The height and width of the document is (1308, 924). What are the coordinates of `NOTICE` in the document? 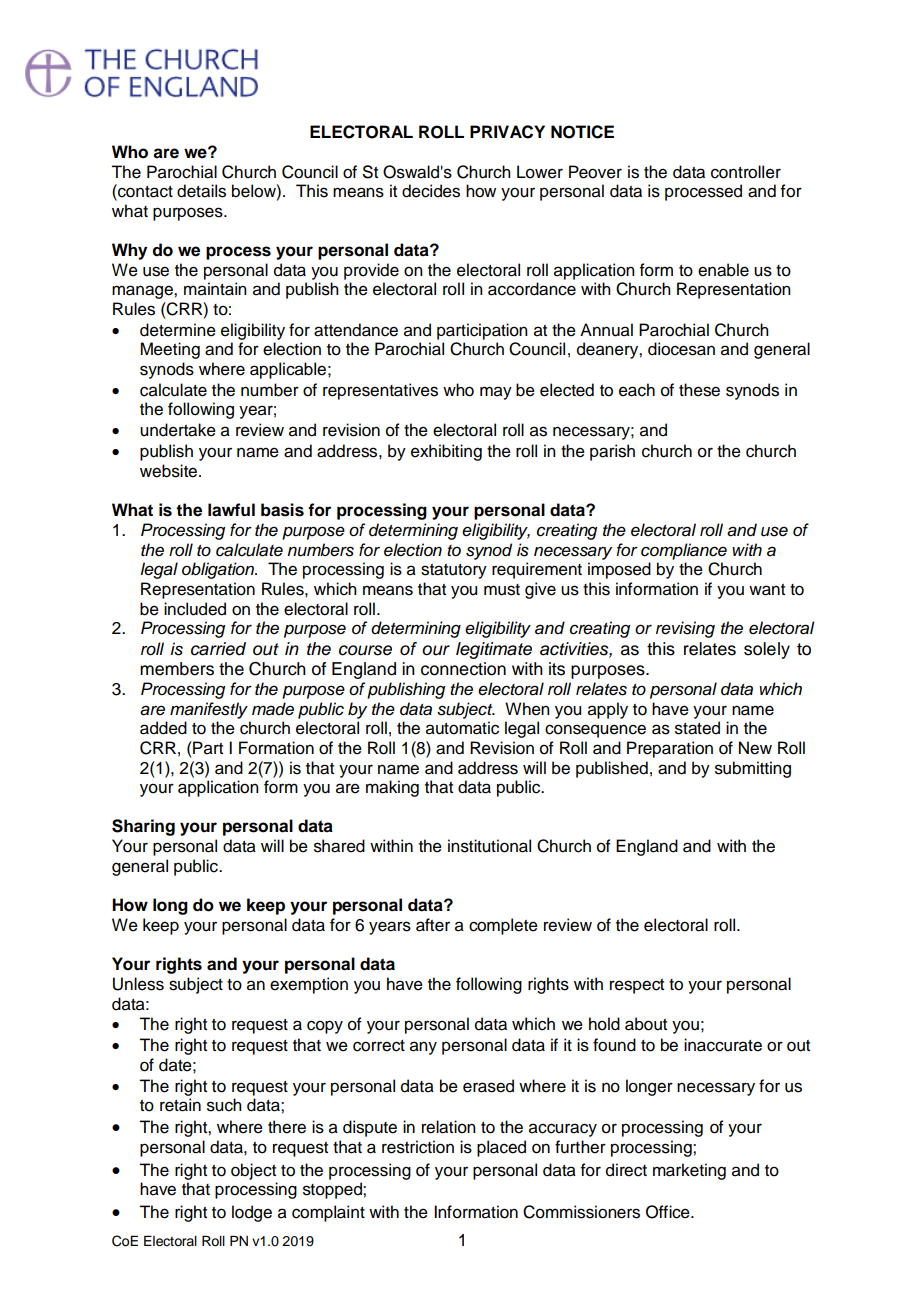 It's located at (582, 132).
